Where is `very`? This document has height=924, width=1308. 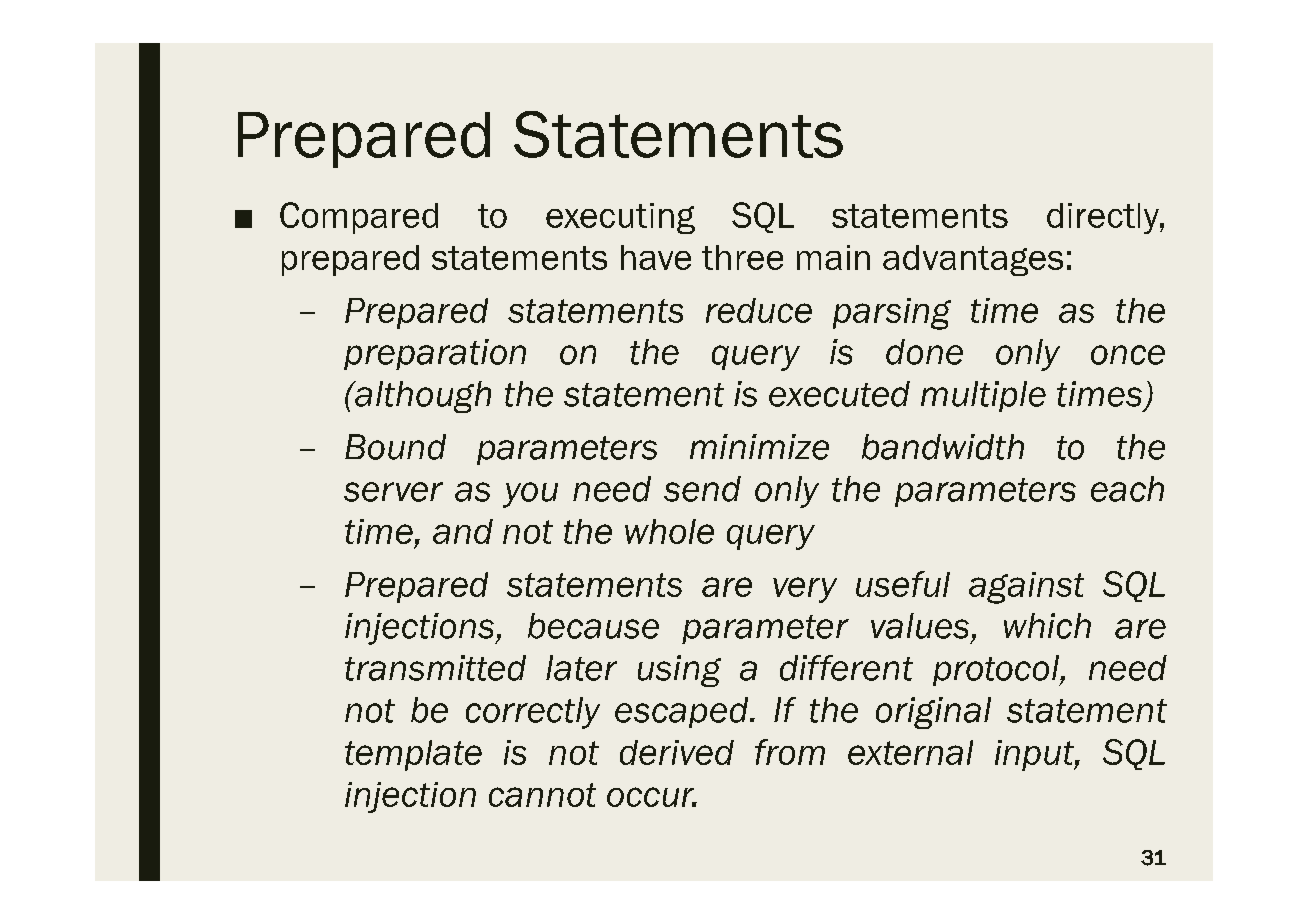
very is located at coordinates (805, 590).
